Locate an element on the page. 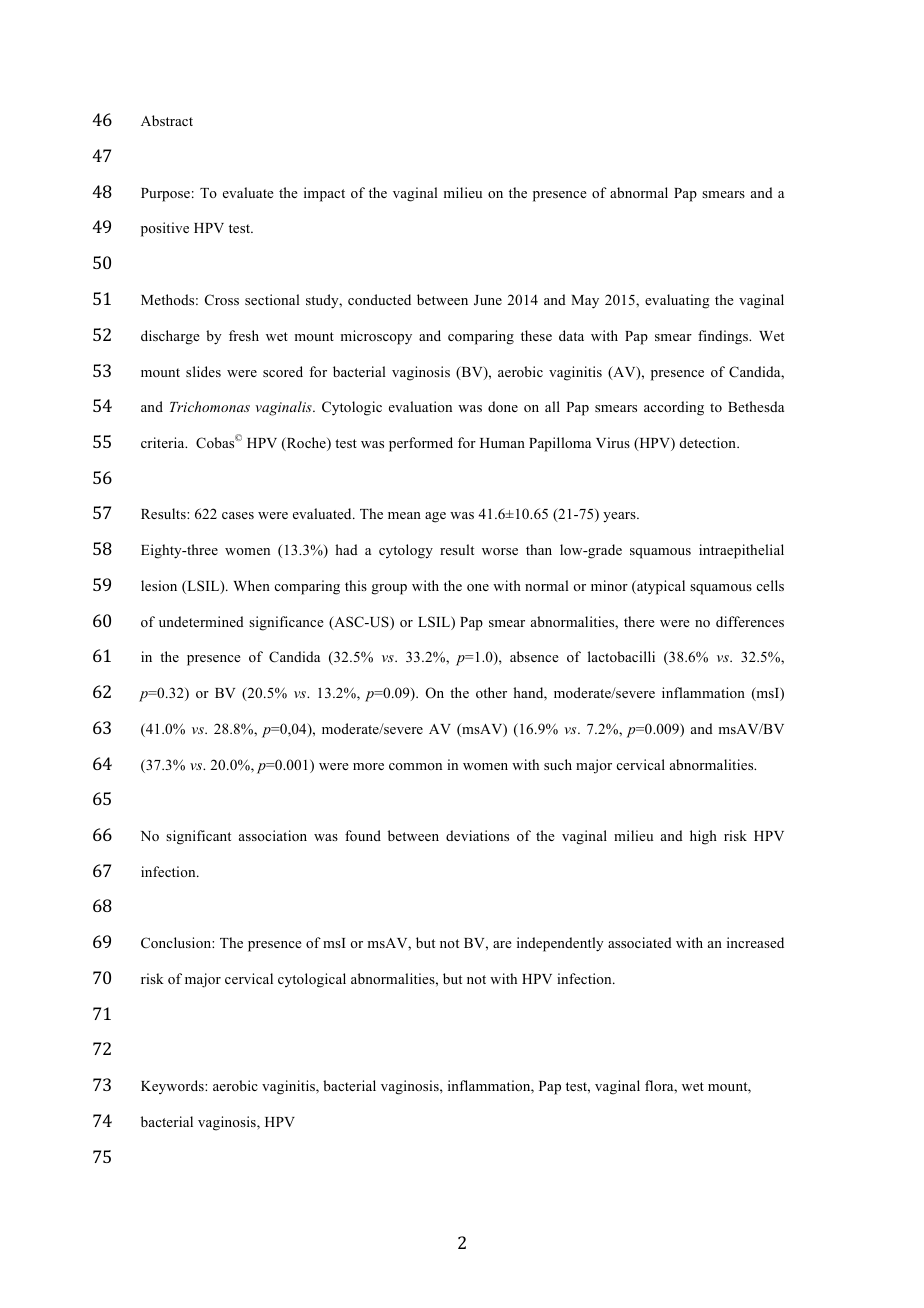 The image size is (924, 1308). are is located at coordinates (502, 944).
